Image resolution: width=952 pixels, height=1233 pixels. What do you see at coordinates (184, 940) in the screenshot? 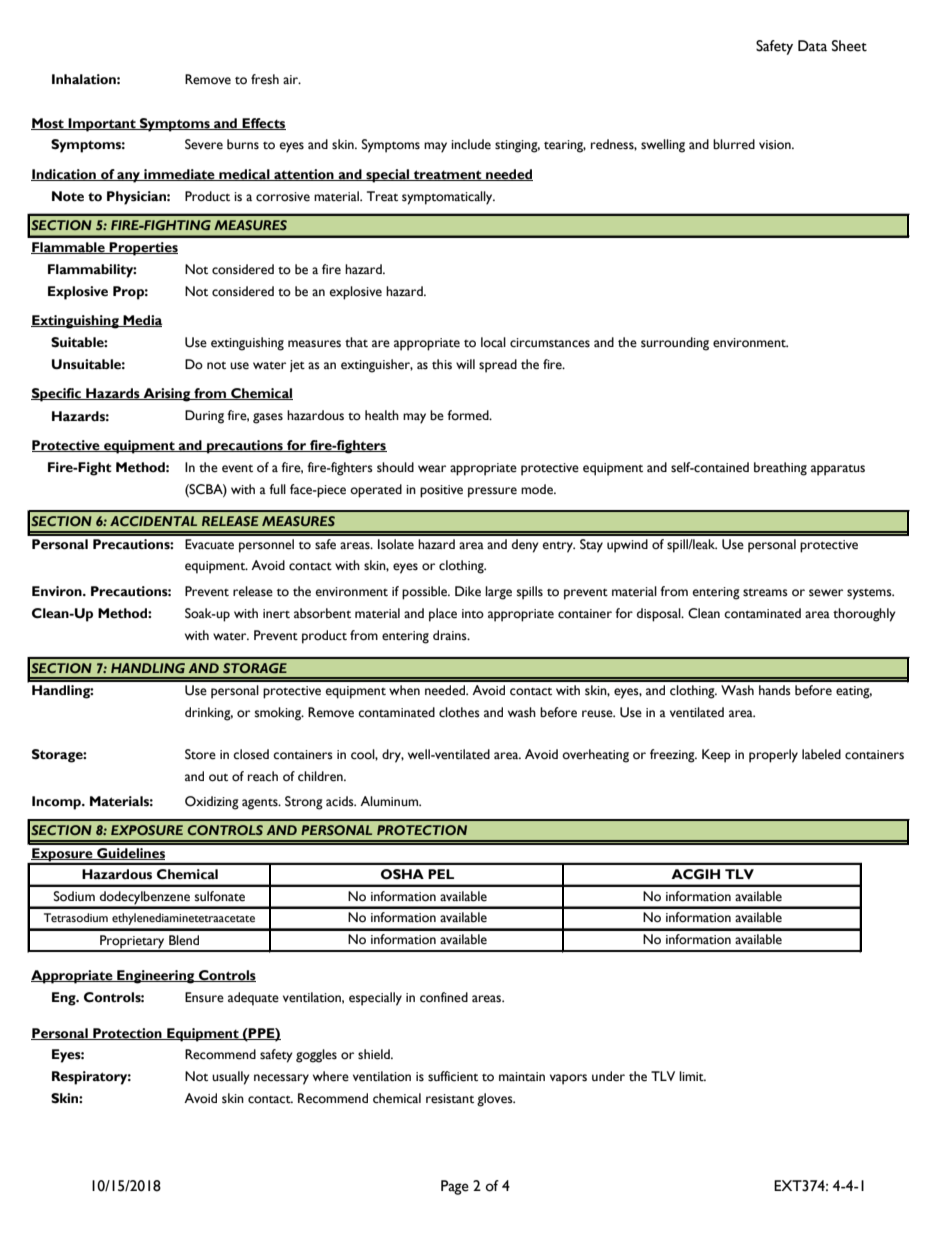
I see `Blend` at bounding box center [184, 940].
